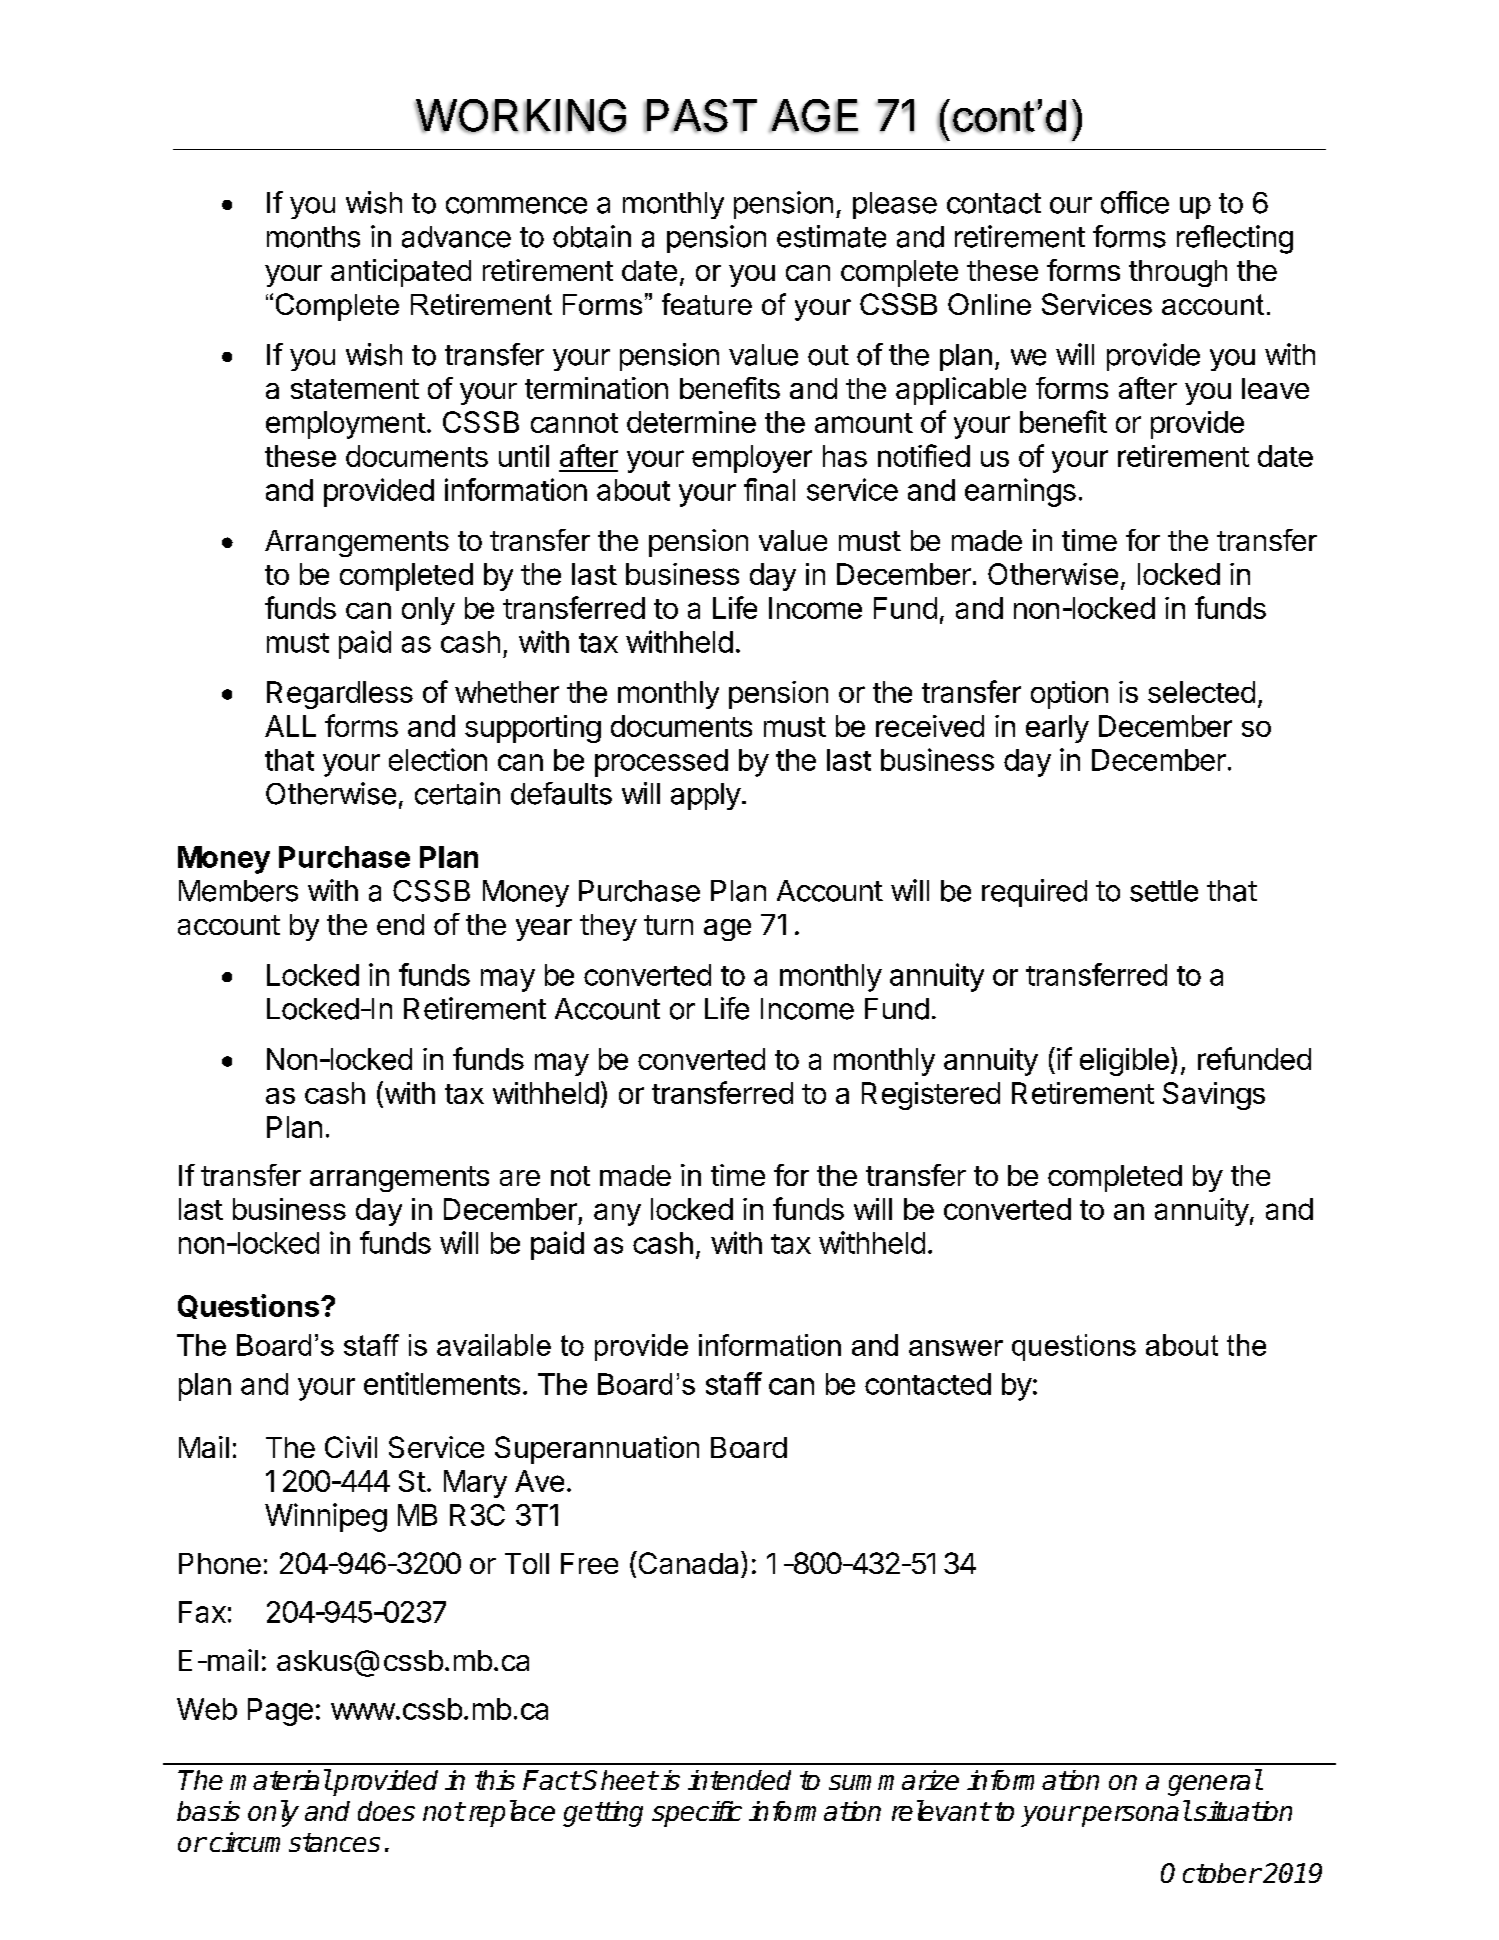 The height and width of the page is (1940, 1499). I want to click on intended, so click(739, 1780).
